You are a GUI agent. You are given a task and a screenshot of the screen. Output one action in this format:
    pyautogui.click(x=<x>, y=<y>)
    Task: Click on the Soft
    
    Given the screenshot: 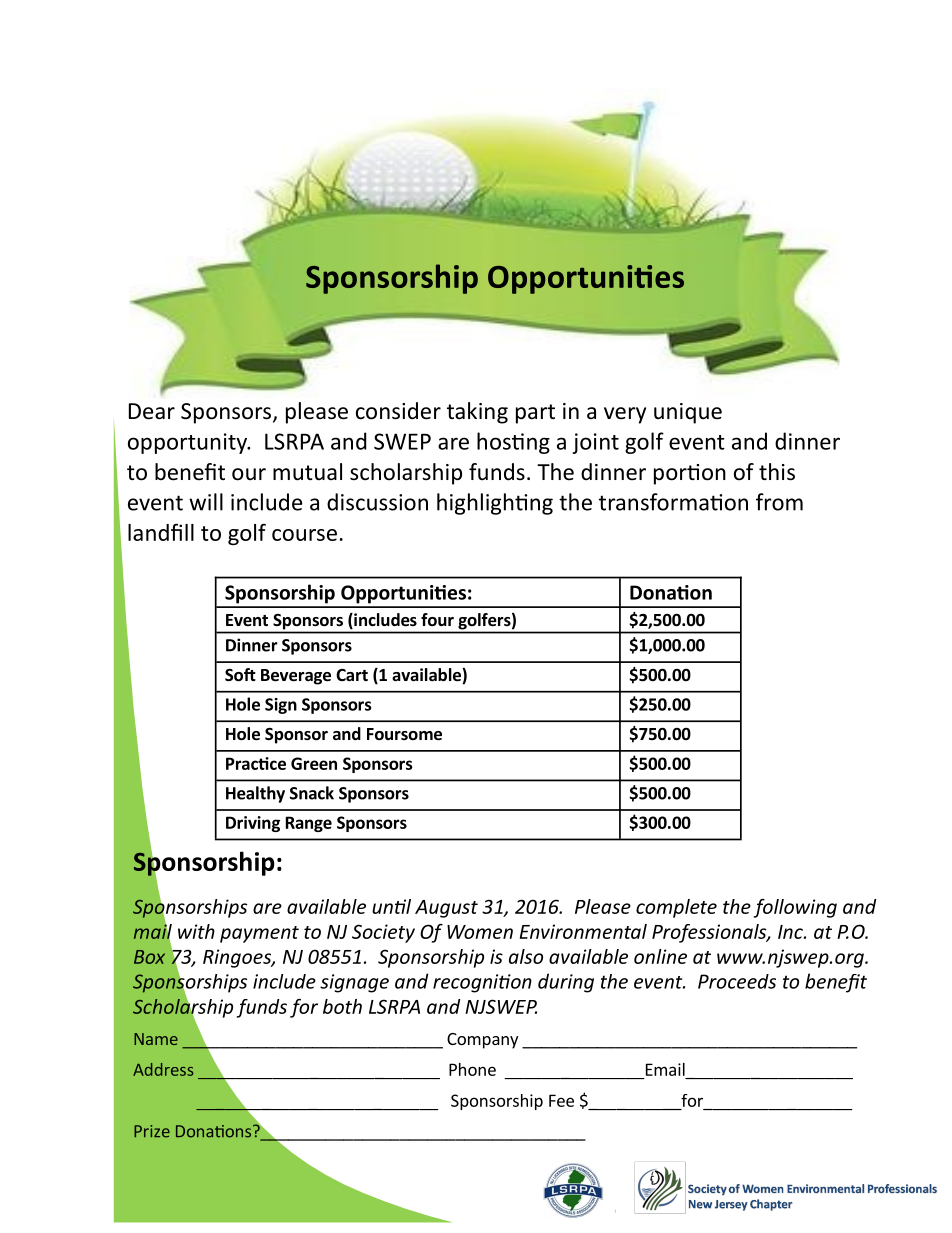 What is the action you would take?
    pyautogui.click(x=240, y=675)
